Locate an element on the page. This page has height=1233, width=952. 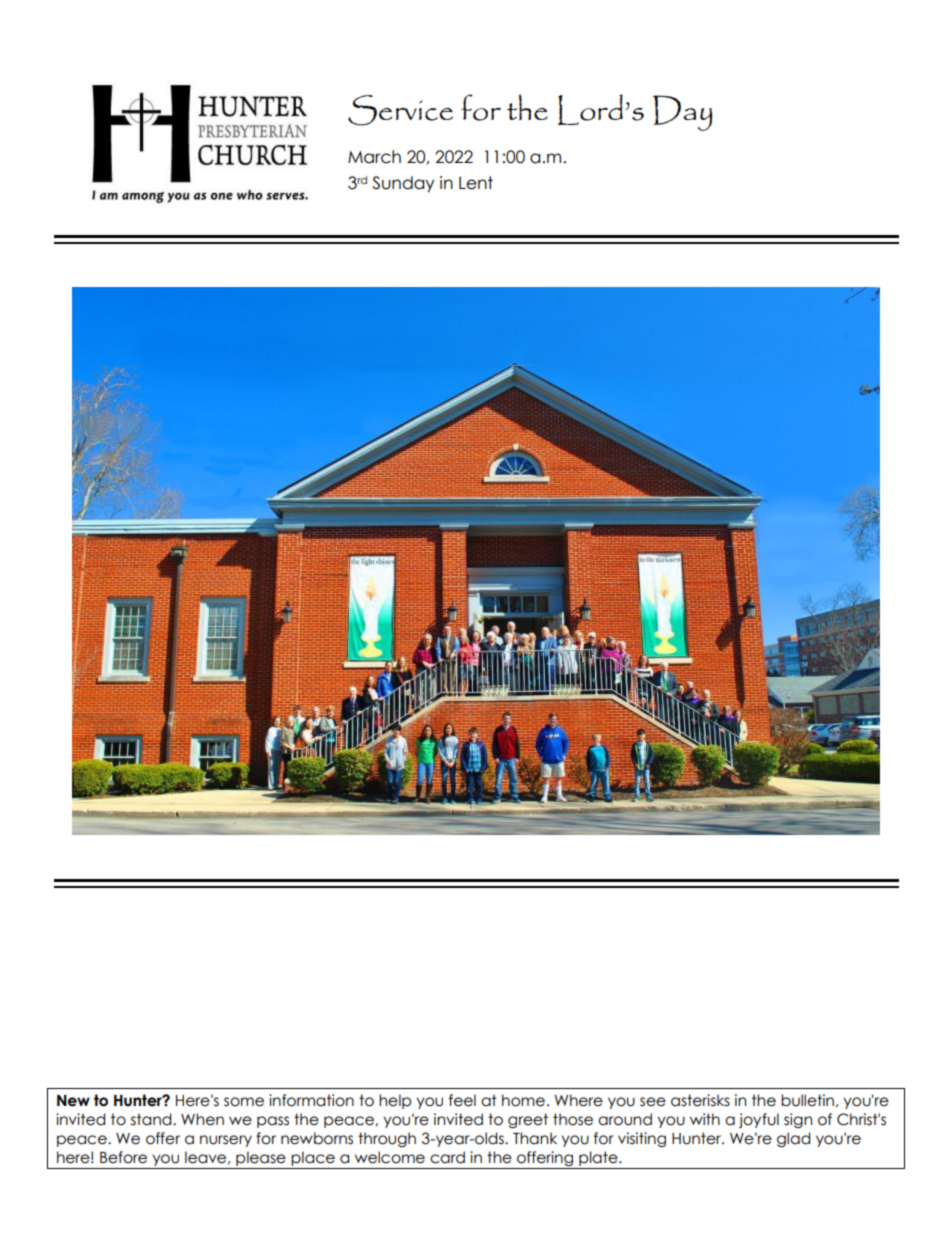
March is located at coordinates (374, 157).
